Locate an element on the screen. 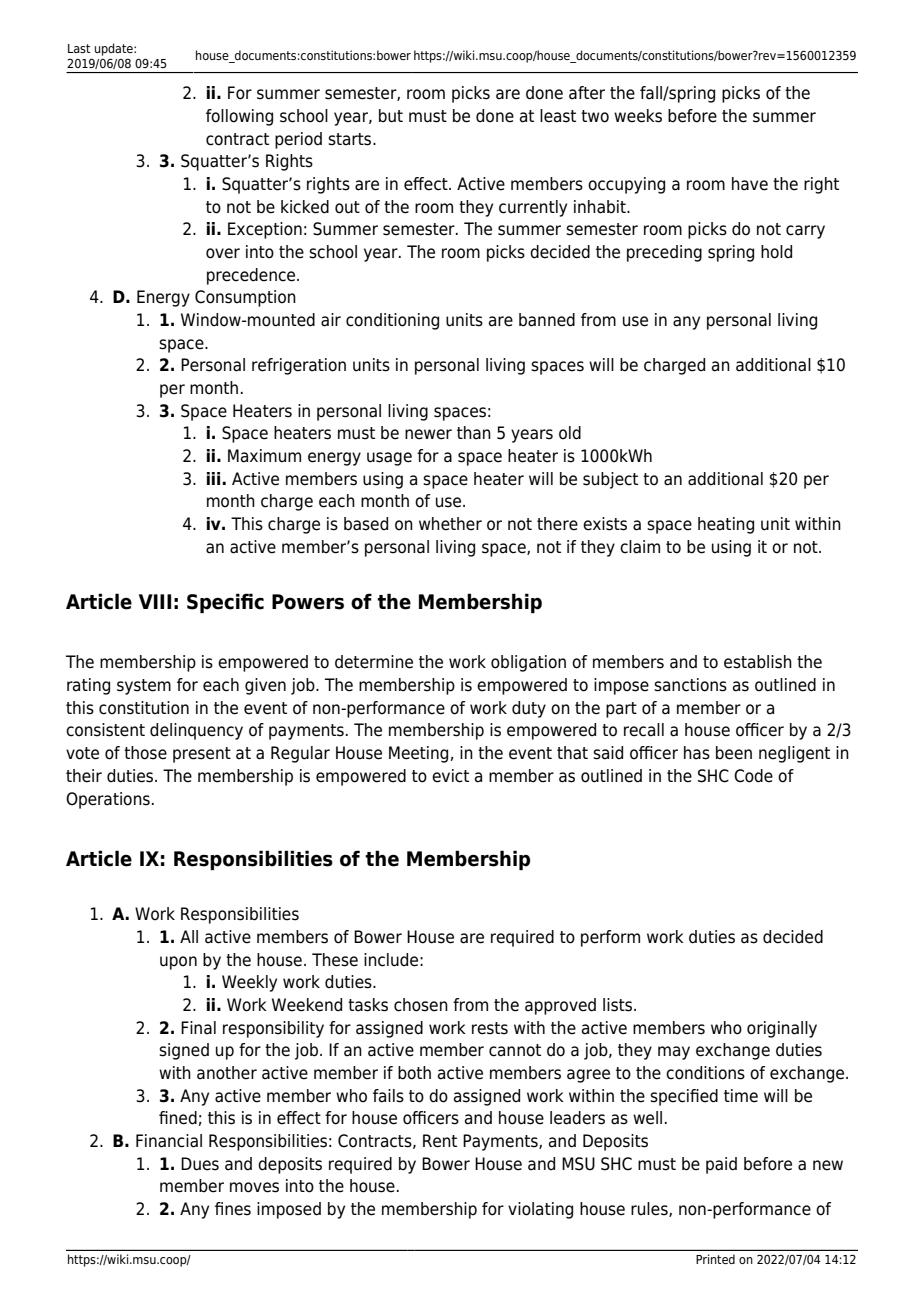 Image resolution: width=924 pixels, height=1308 pixels. Dues is located at coordinates (200, 1164).
